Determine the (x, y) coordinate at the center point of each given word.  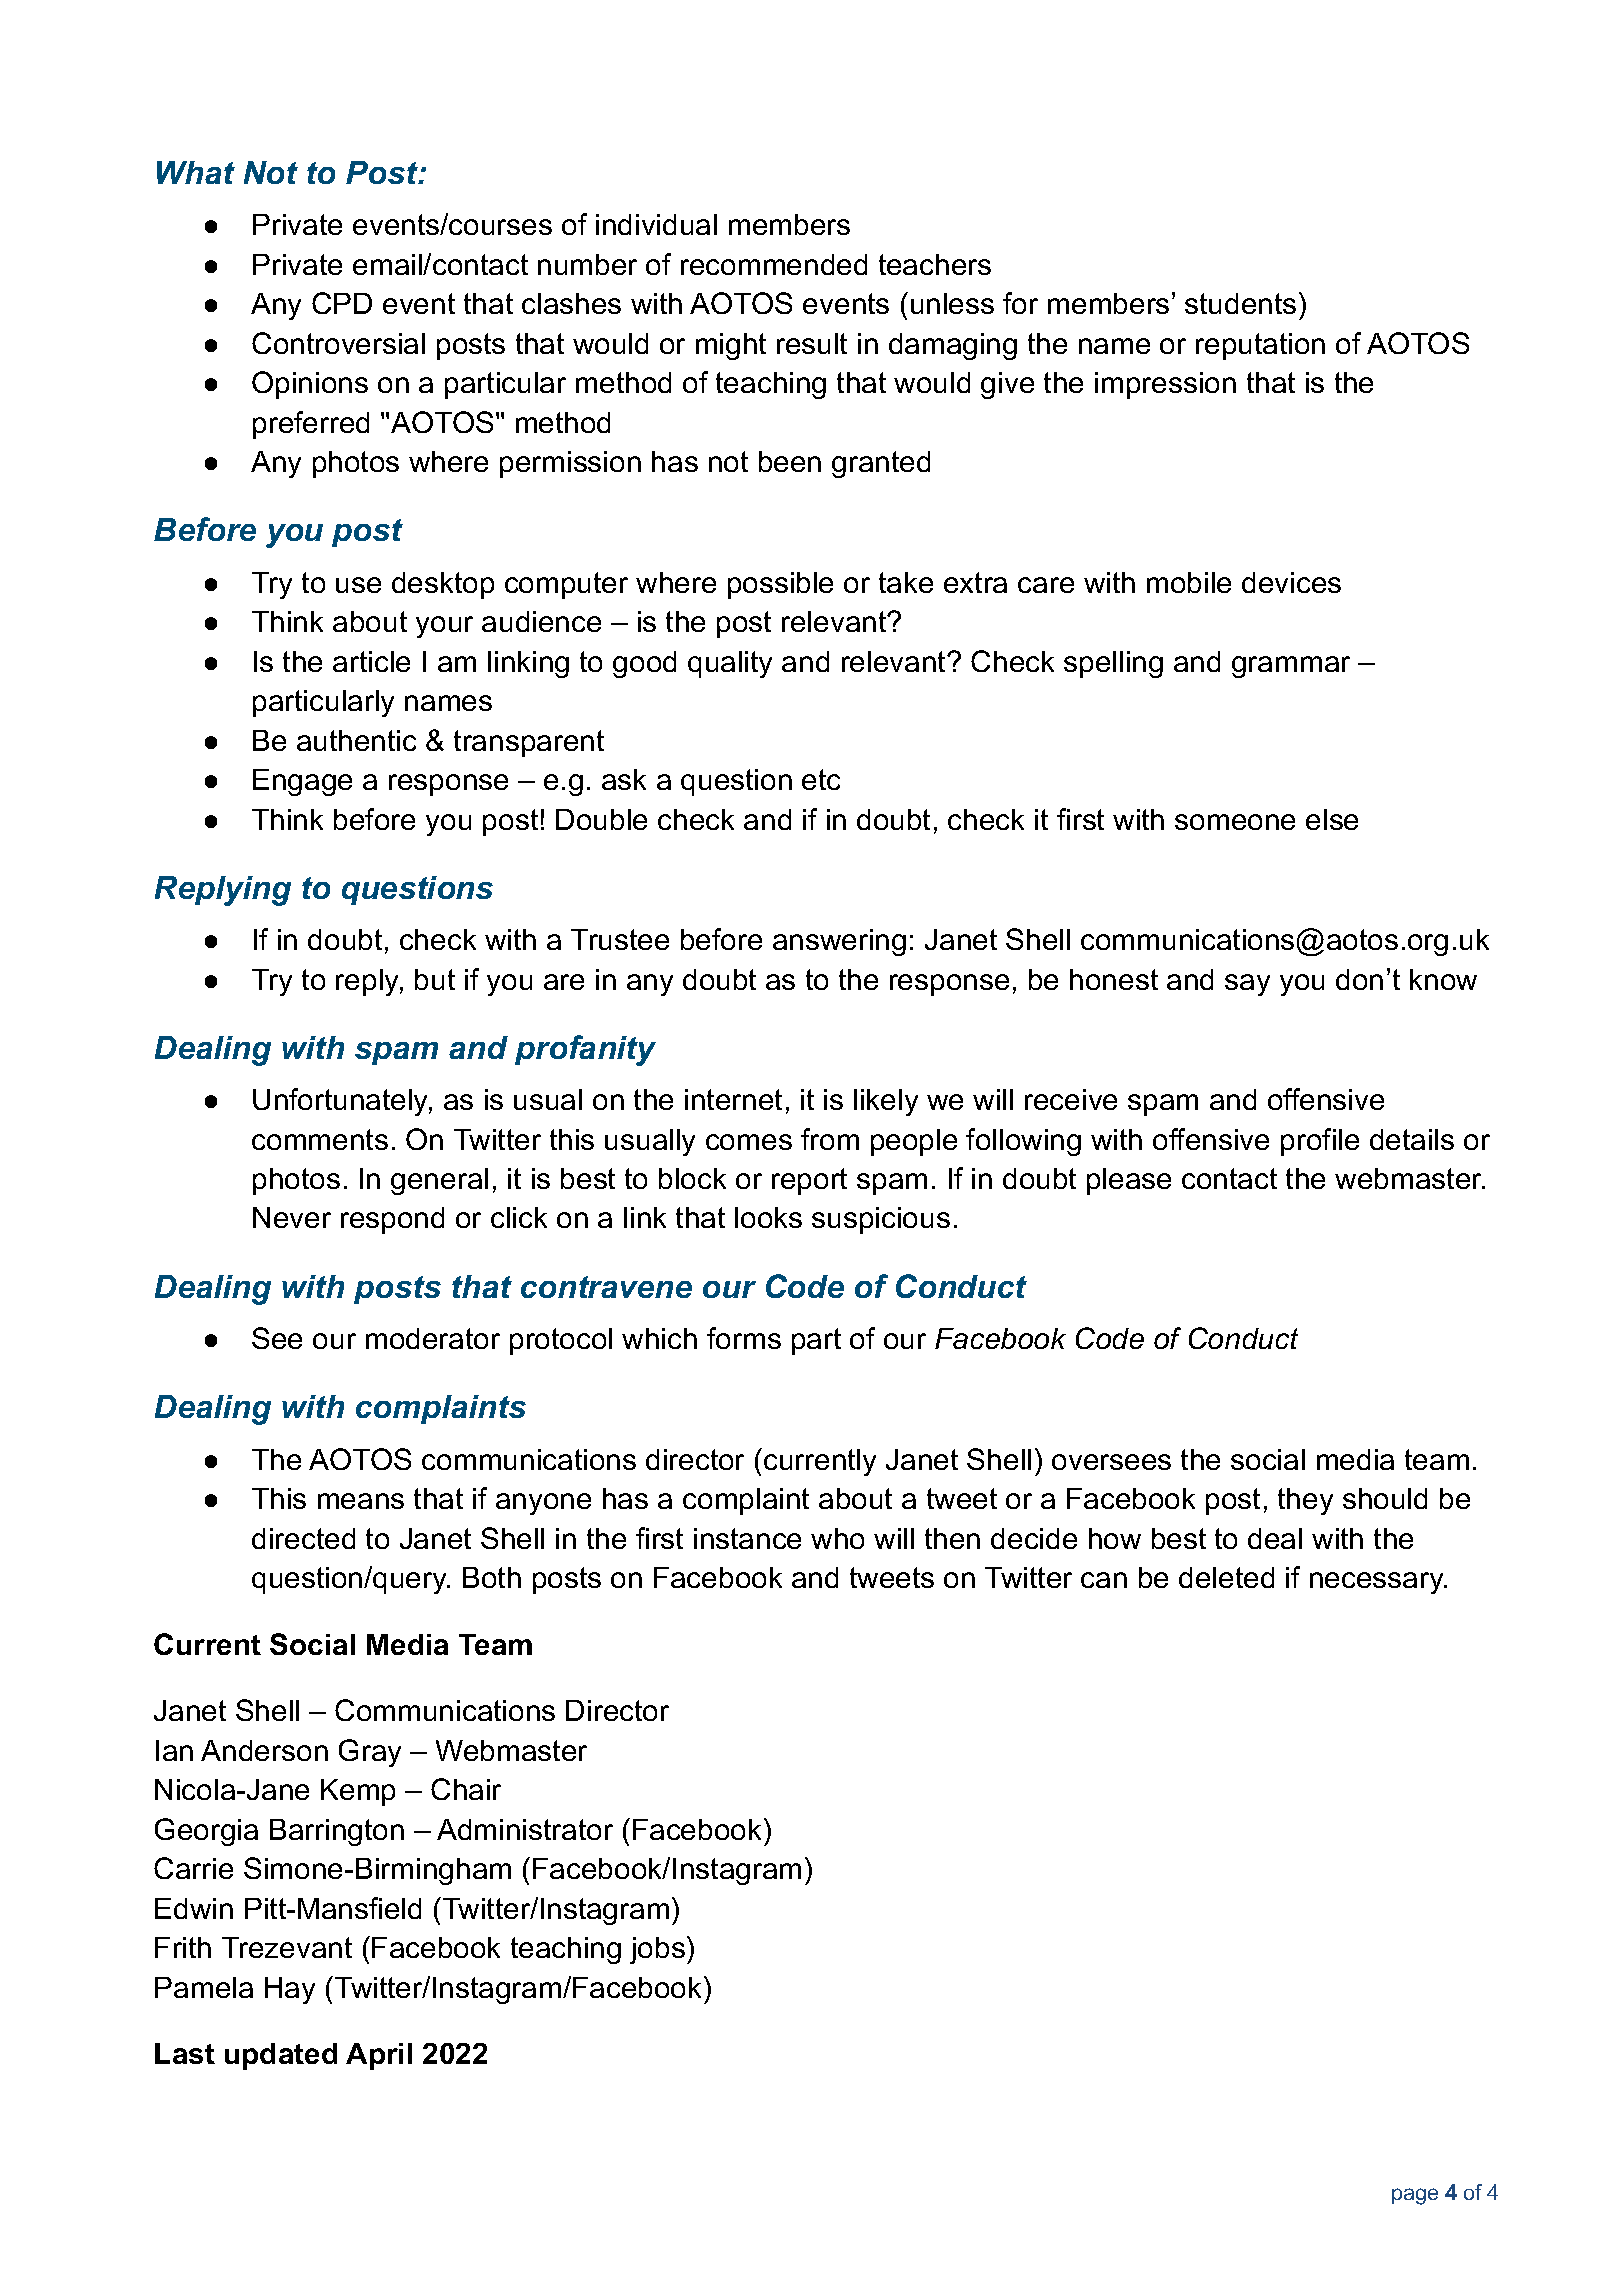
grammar (1291, 667)
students (1240, 303)
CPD (342, 303)
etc (821, 779)
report (809, 1181)
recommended (774, 264)
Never (292, 1217)
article (371, 661)
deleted (1226, 1577)
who (837, 1538)
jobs (657, 1950)
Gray (370, 1753)
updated (281, 2056)
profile (1320, 1142)
